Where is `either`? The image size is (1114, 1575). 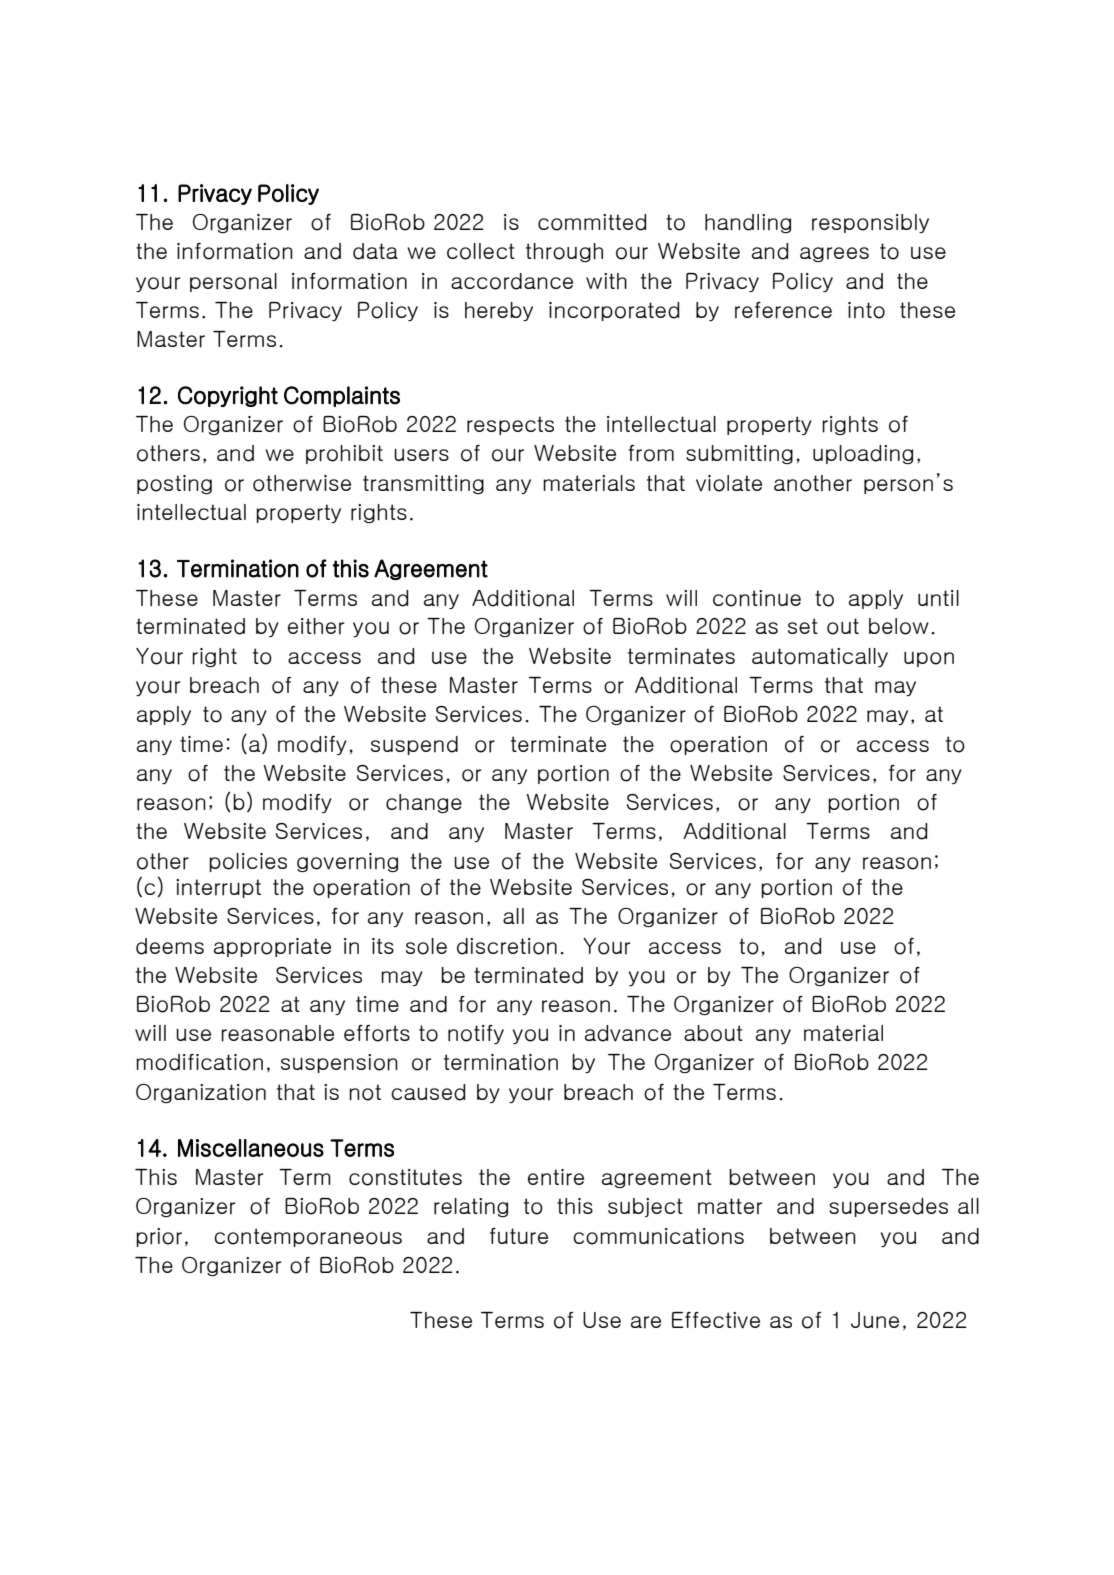 either is located at coordinates (316, 626).
